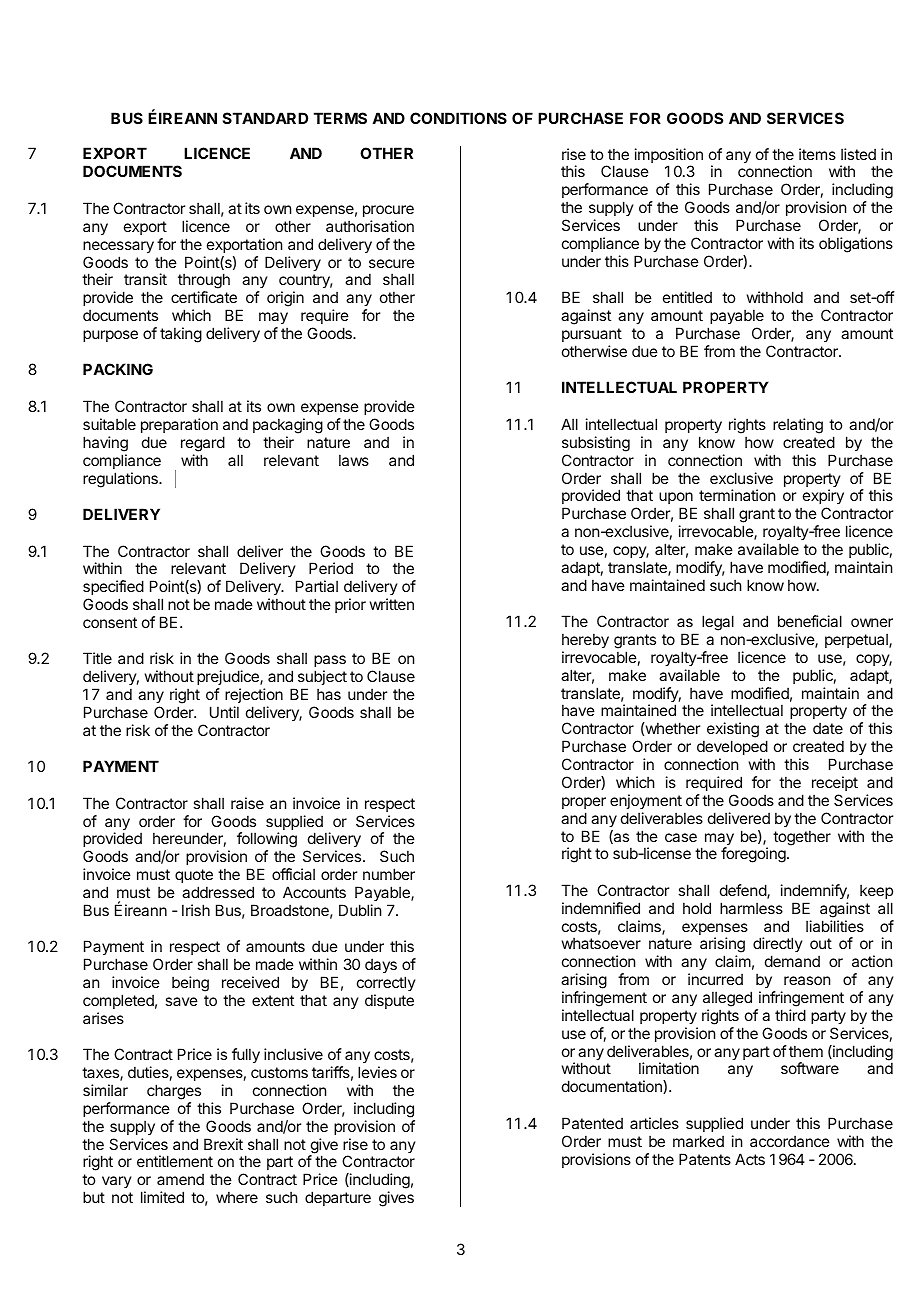 Image resolution: width=924 pixels, height=1307 pixels. What do you see at coordinates (265, 118) in the screenshot?
I see `STANDARD` at bounding box center [265, 118].
